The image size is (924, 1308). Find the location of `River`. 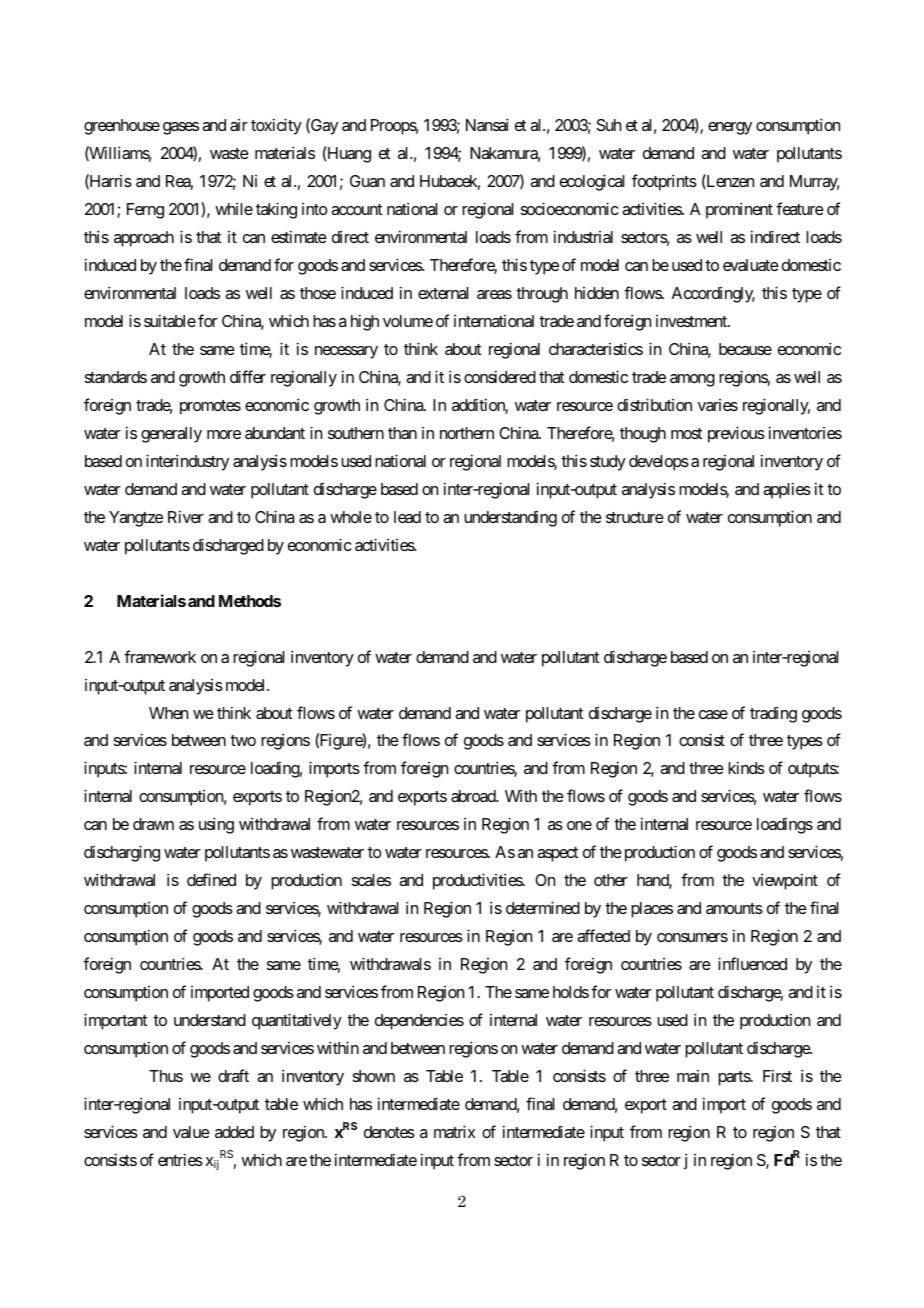

River is located at coordinates (186, 516).
